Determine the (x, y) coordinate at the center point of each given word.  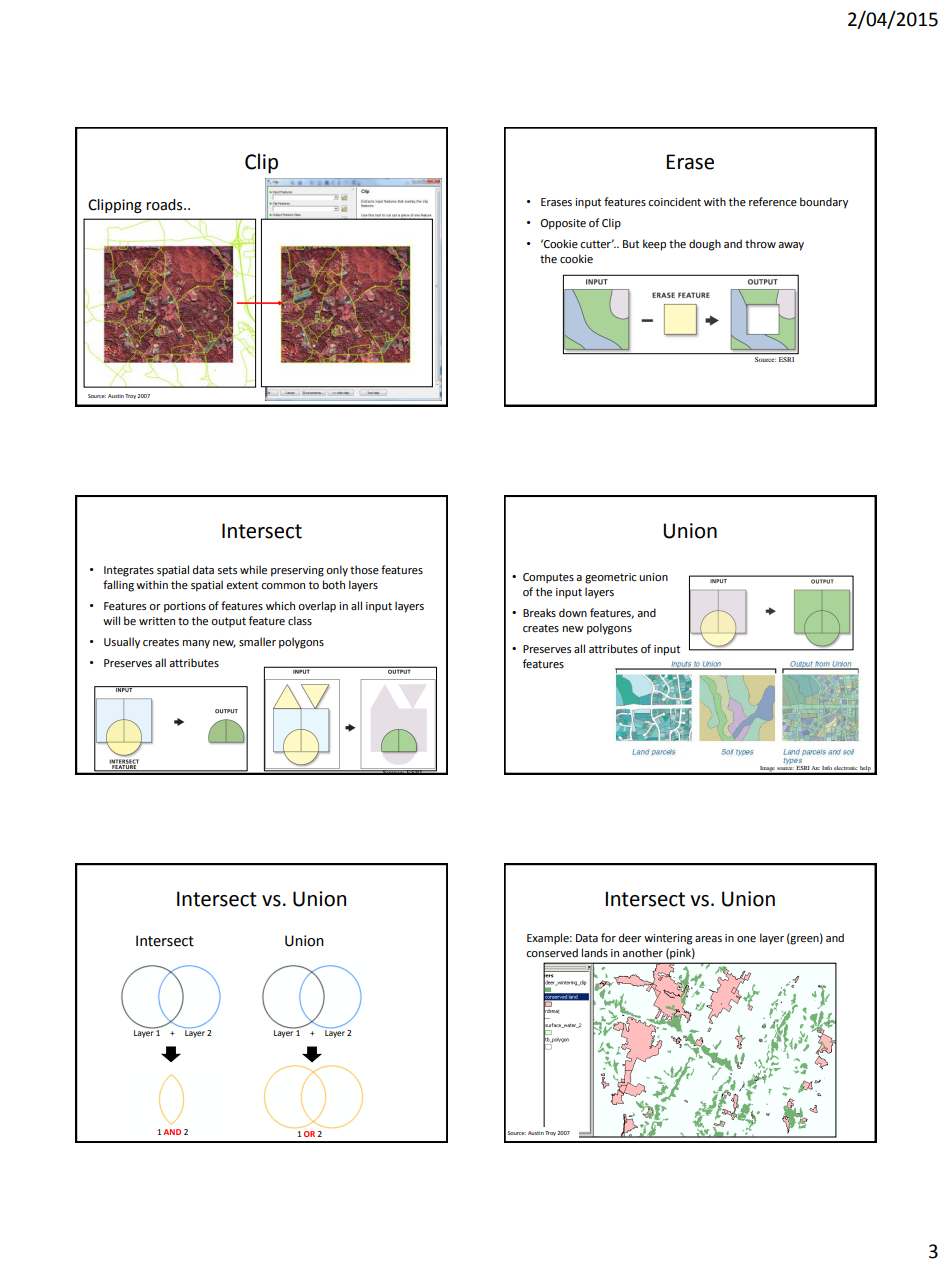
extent (242, 585)
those (364, 569)
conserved (552, 952)
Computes (548, 578)
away (791, 246)
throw (760, 243)
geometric (610, 578)
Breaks (539, 612)
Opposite (563, 224)
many (196, 644)
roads (165, 205)
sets (227, 570)
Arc (816, 768)
